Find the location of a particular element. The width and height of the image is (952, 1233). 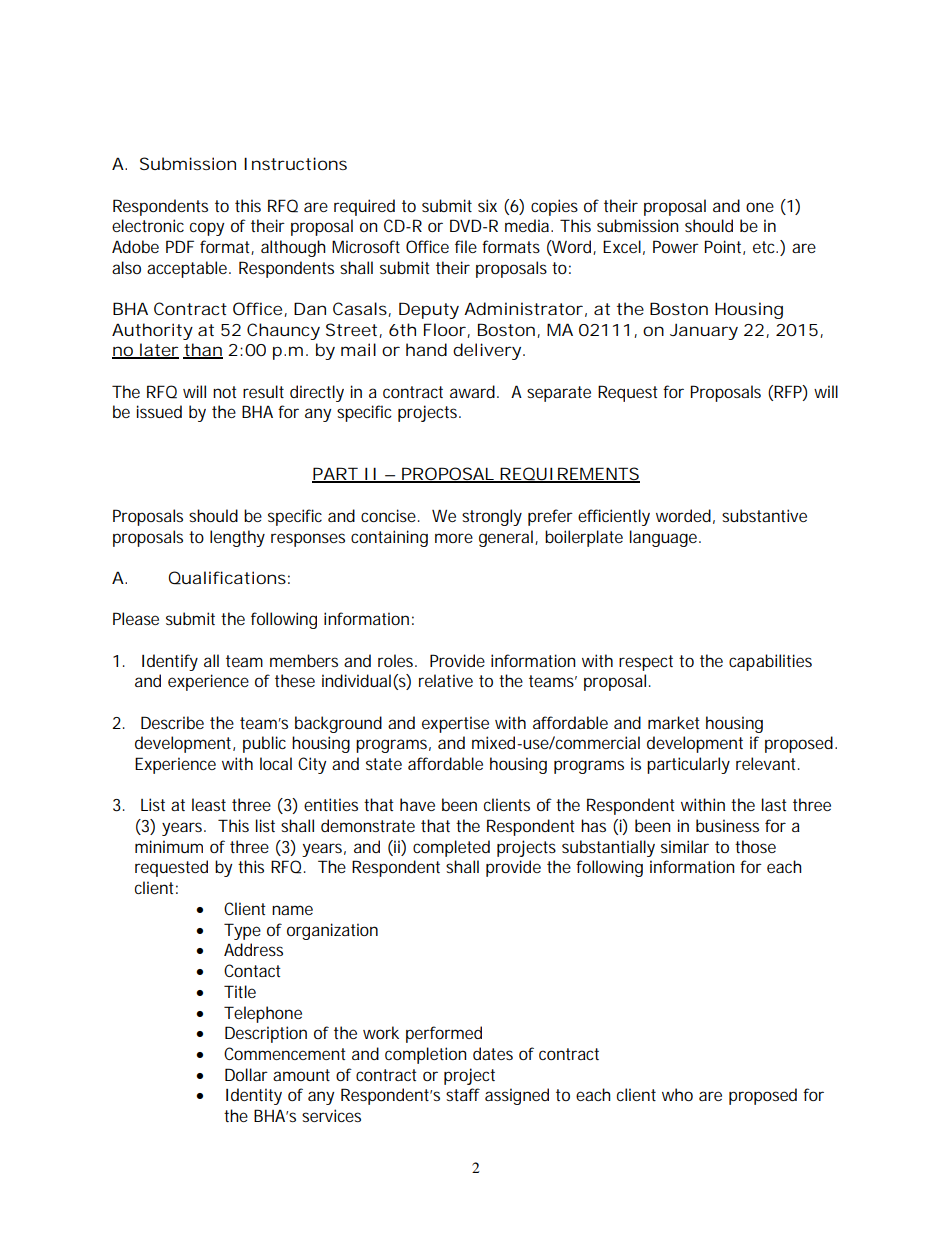

Dollar is located at coordinates (246, 1074).
